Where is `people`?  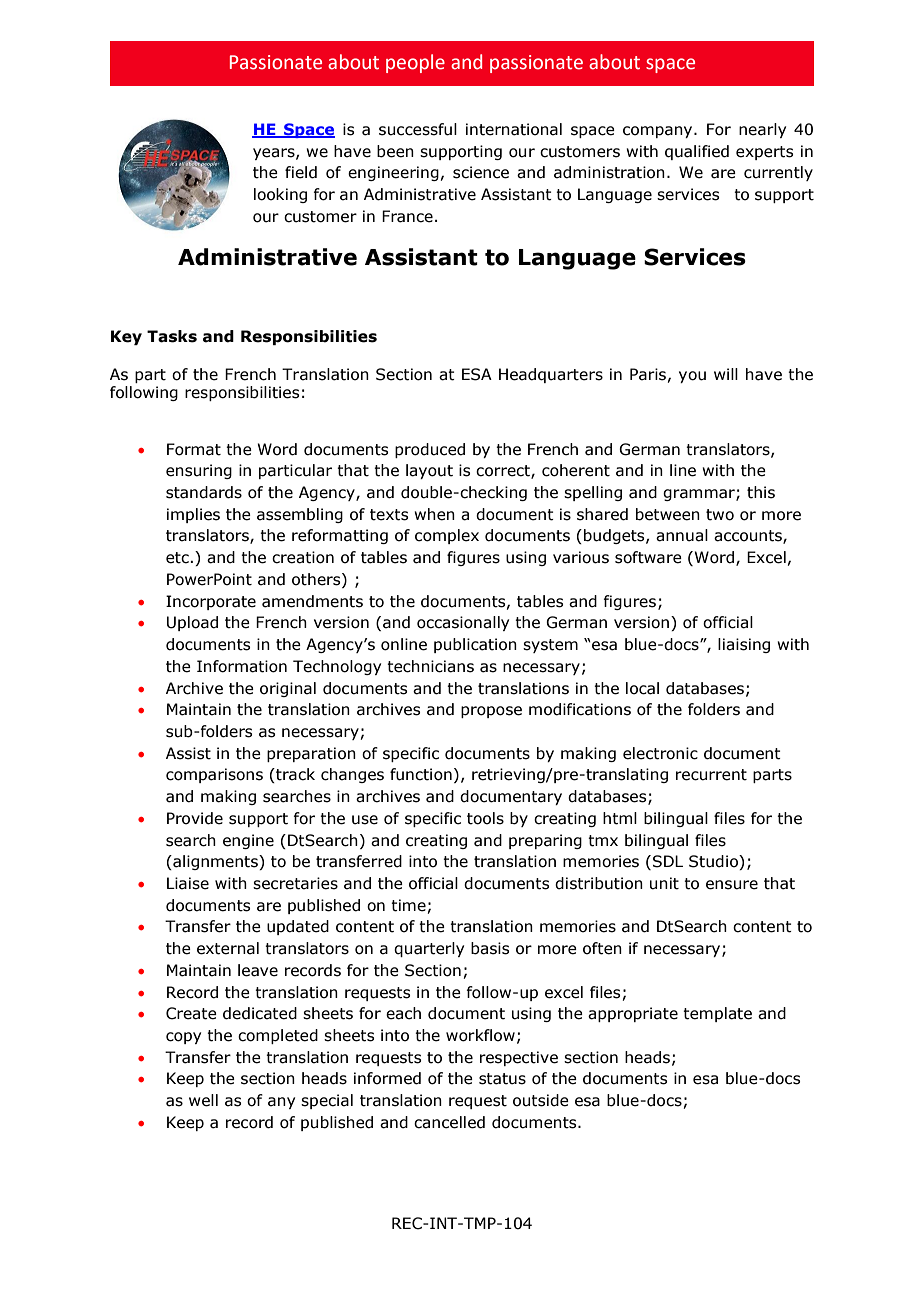
people is located at coordinates (415, 63).
